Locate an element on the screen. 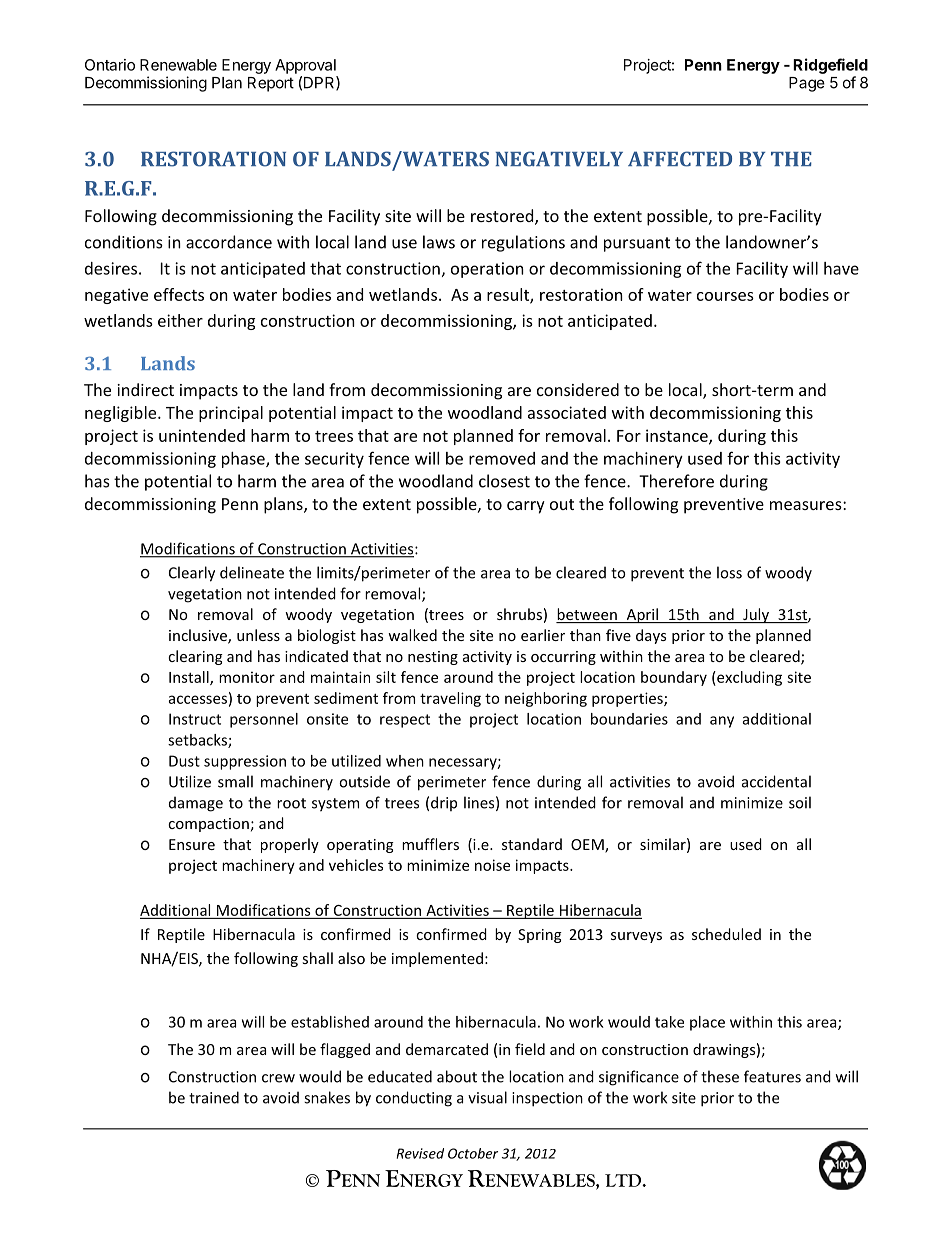  July is located at coordinates (756, 615).
